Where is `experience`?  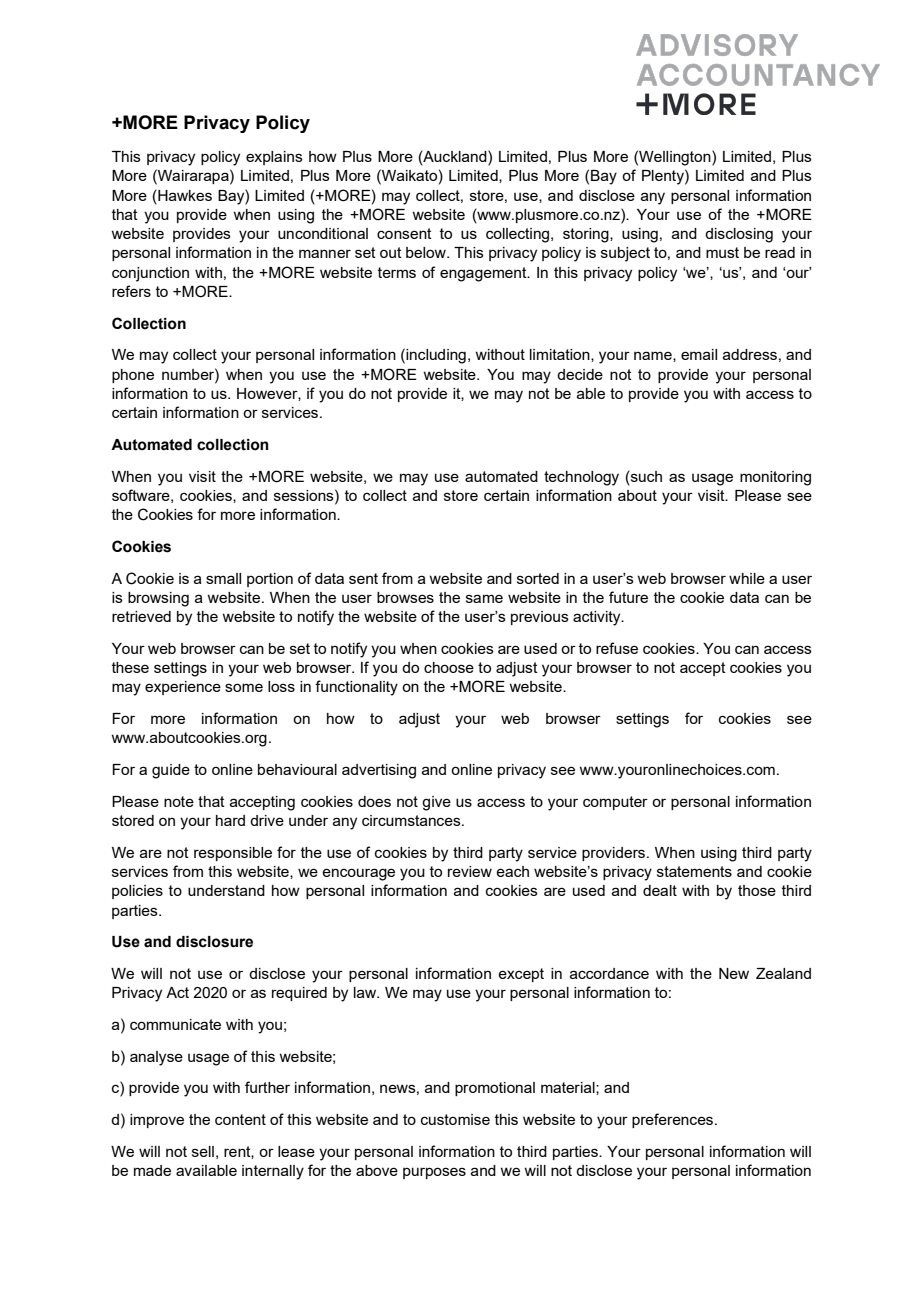
experience is located at coordinates (183, 688).
